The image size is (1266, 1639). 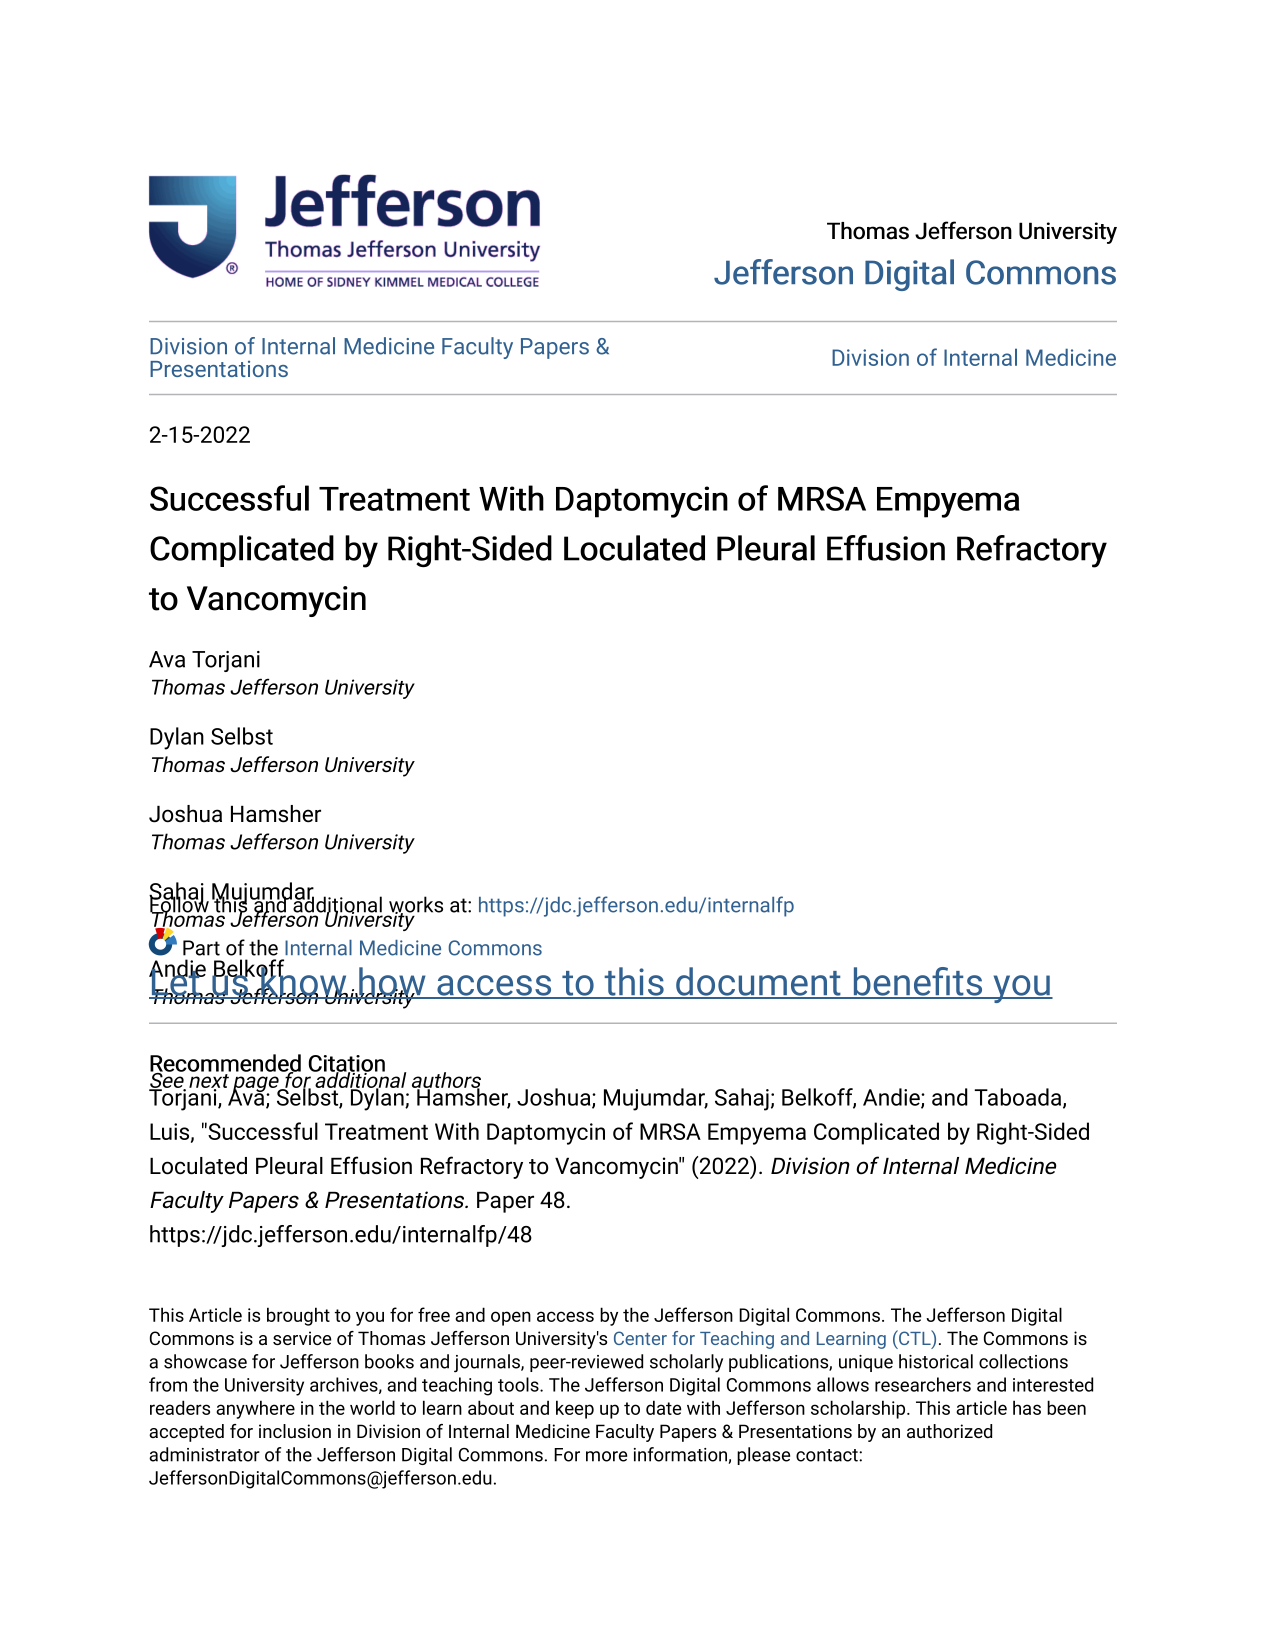 I want to click on more, so click(x=606, y=1456).
